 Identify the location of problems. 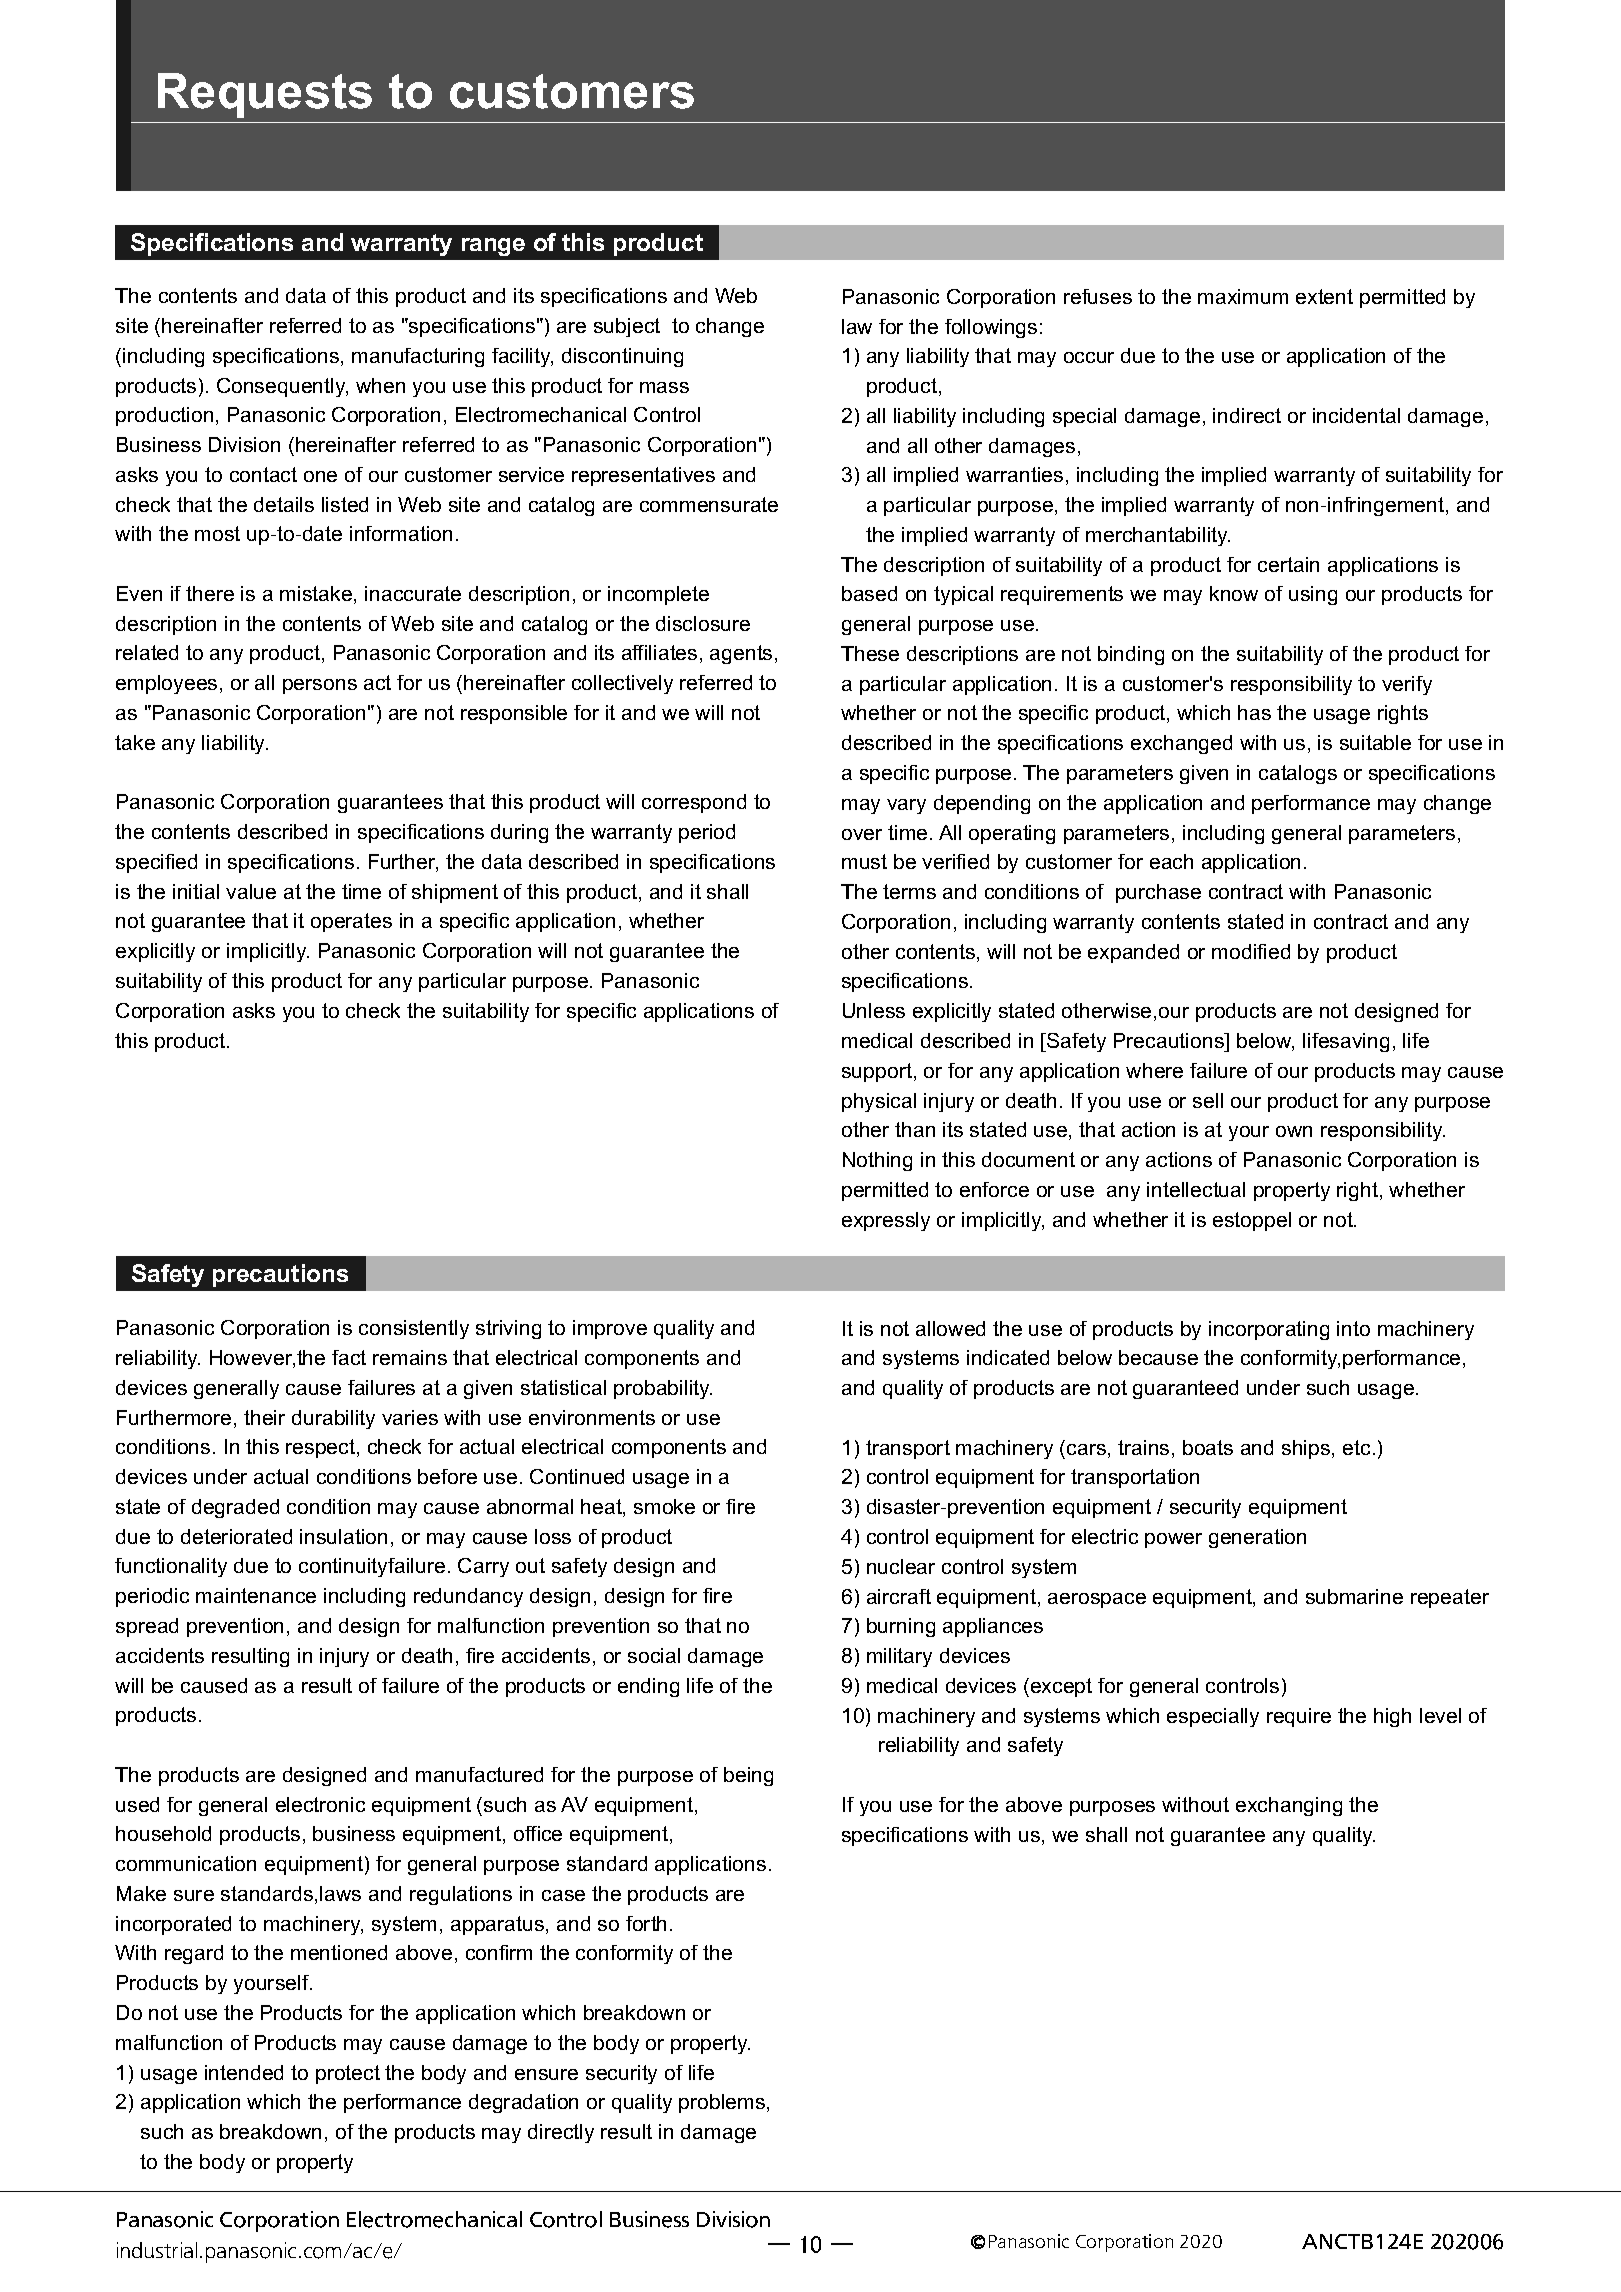
(722, 2103).
